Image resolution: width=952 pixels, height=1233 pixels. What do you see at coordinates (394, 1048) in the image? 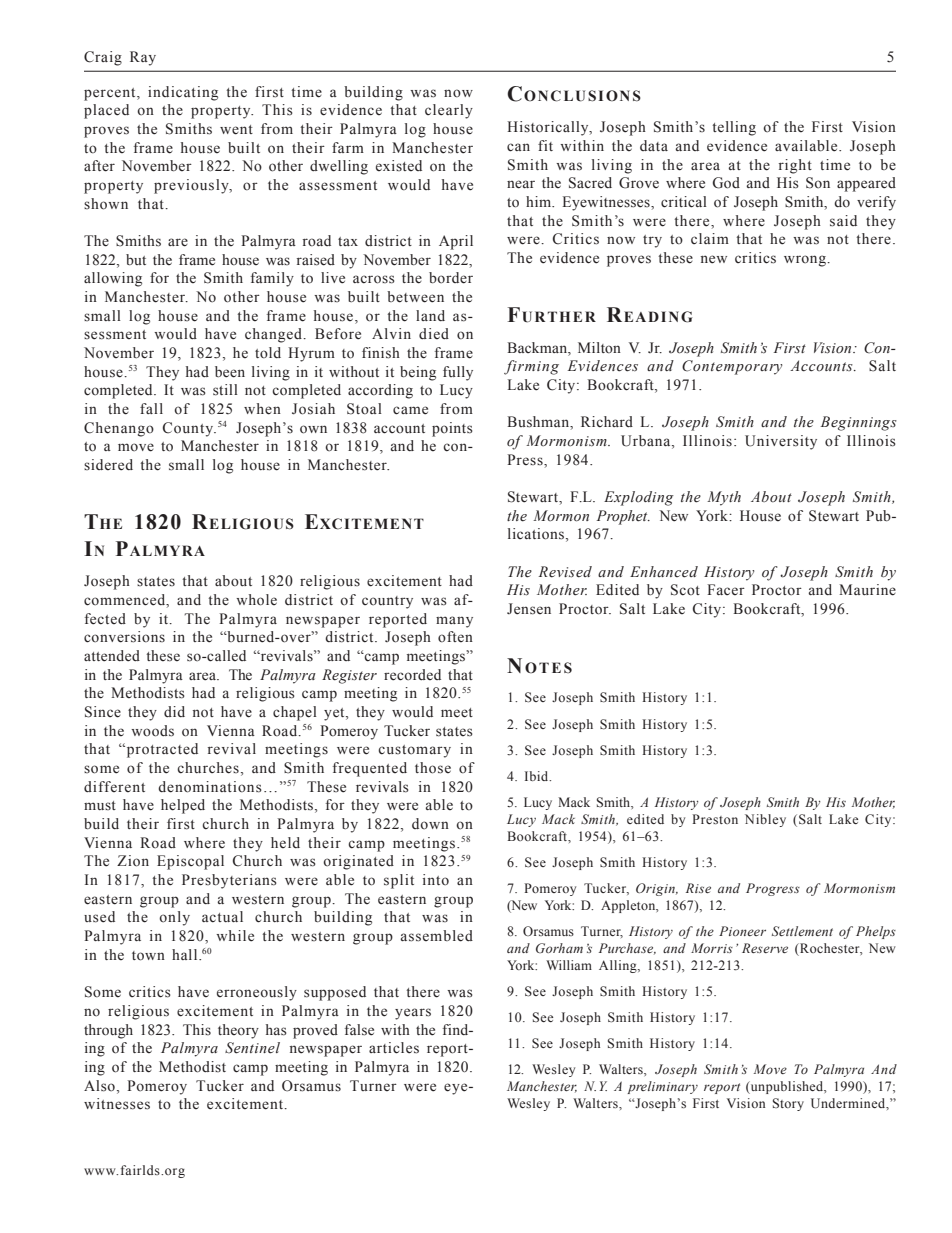
I see `articles` at bounding box center [394, 1048].
